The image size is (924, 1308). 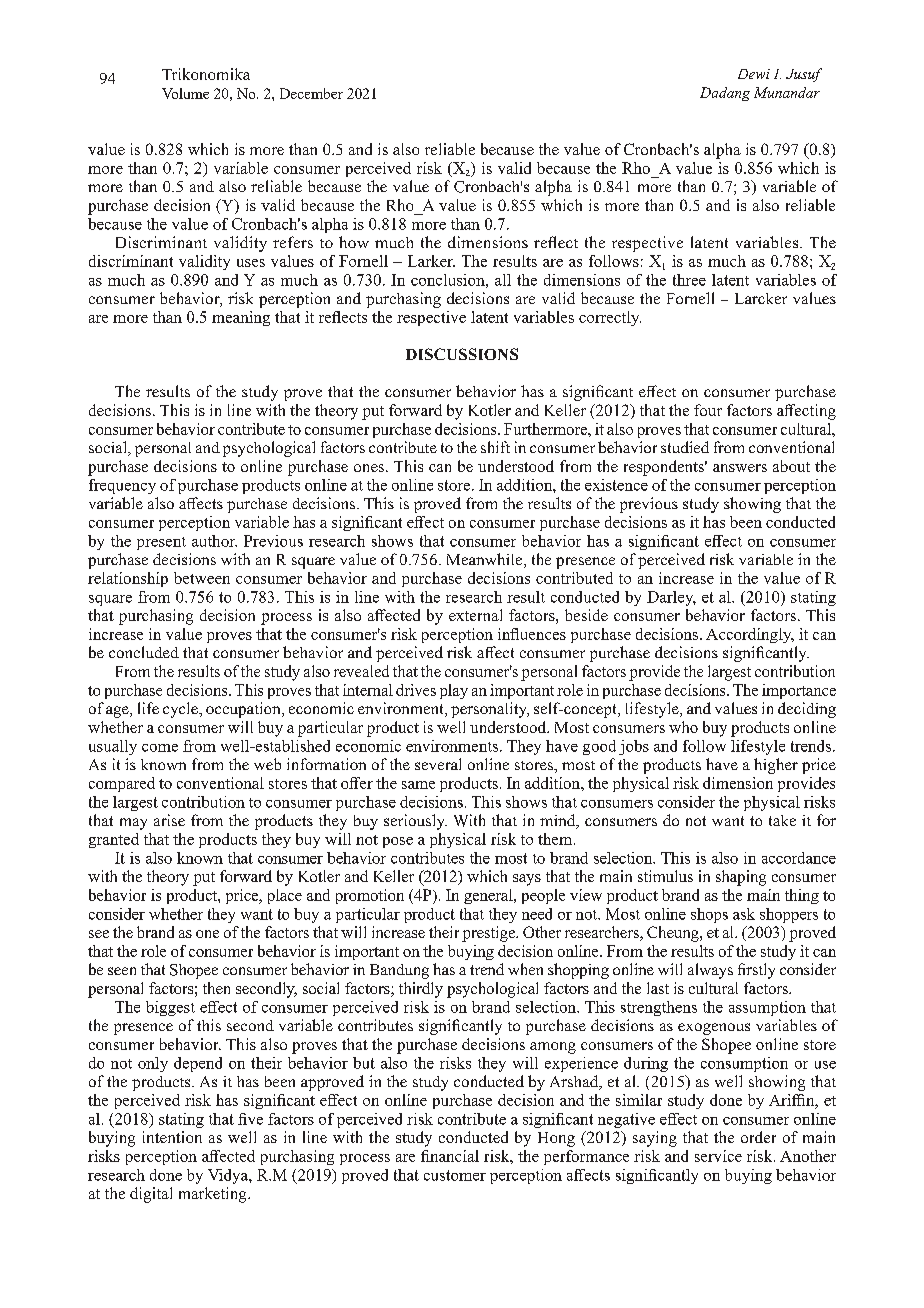 What do you see at coordinates (172, 1137) in the screenshot?
I see `intention` at bounding box center [172, 1137].
